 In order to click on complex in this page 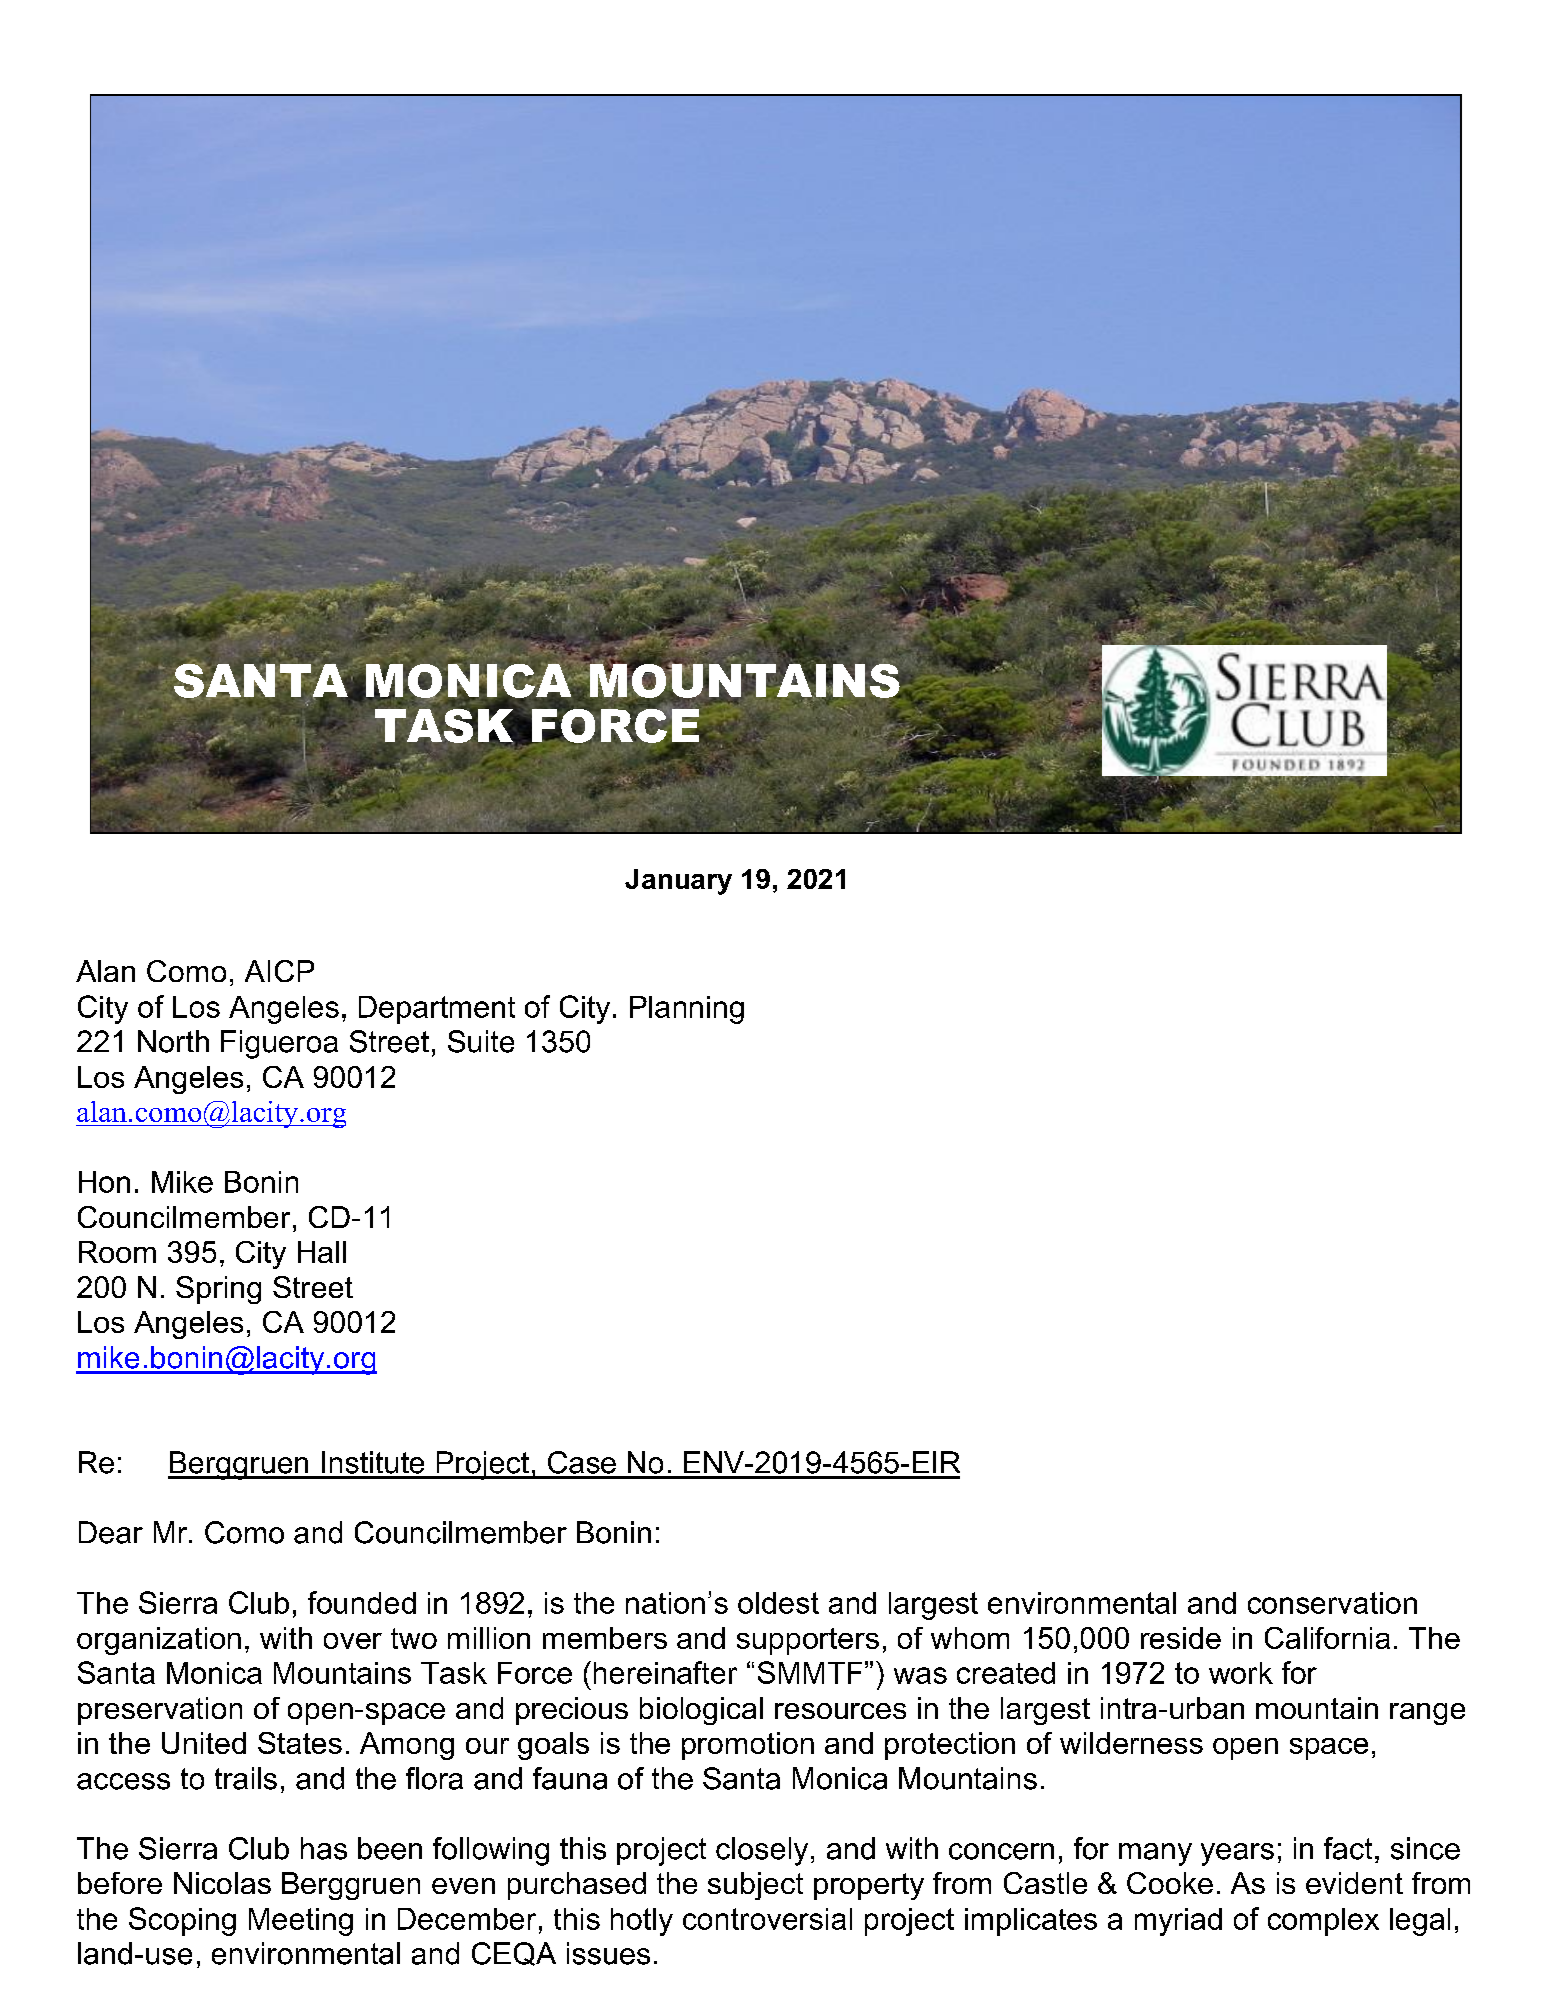, I will do `click(1323, 1922)`.
